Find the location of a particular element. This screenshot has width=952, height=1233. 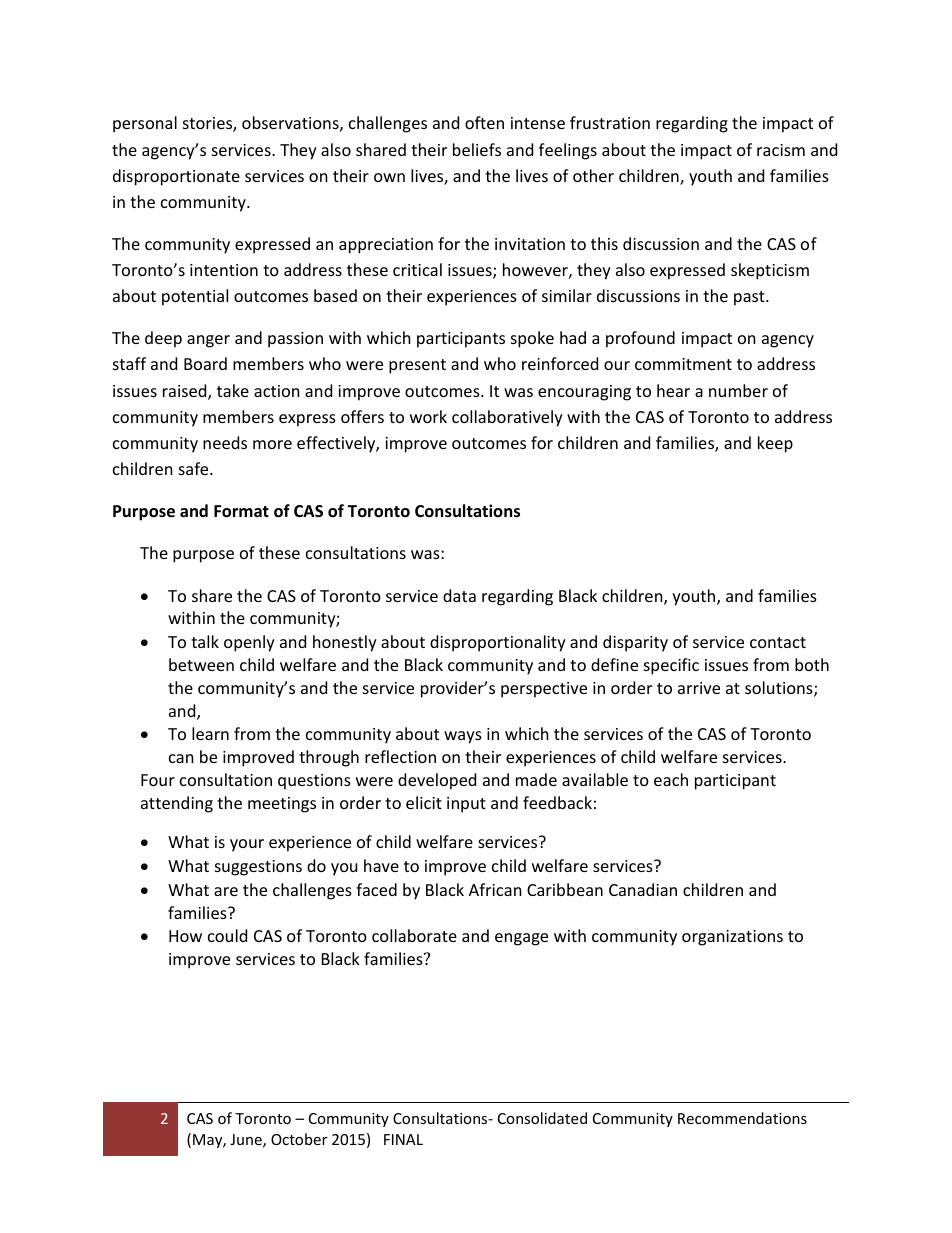

disproportionate is located at coordinates (176, 177).
